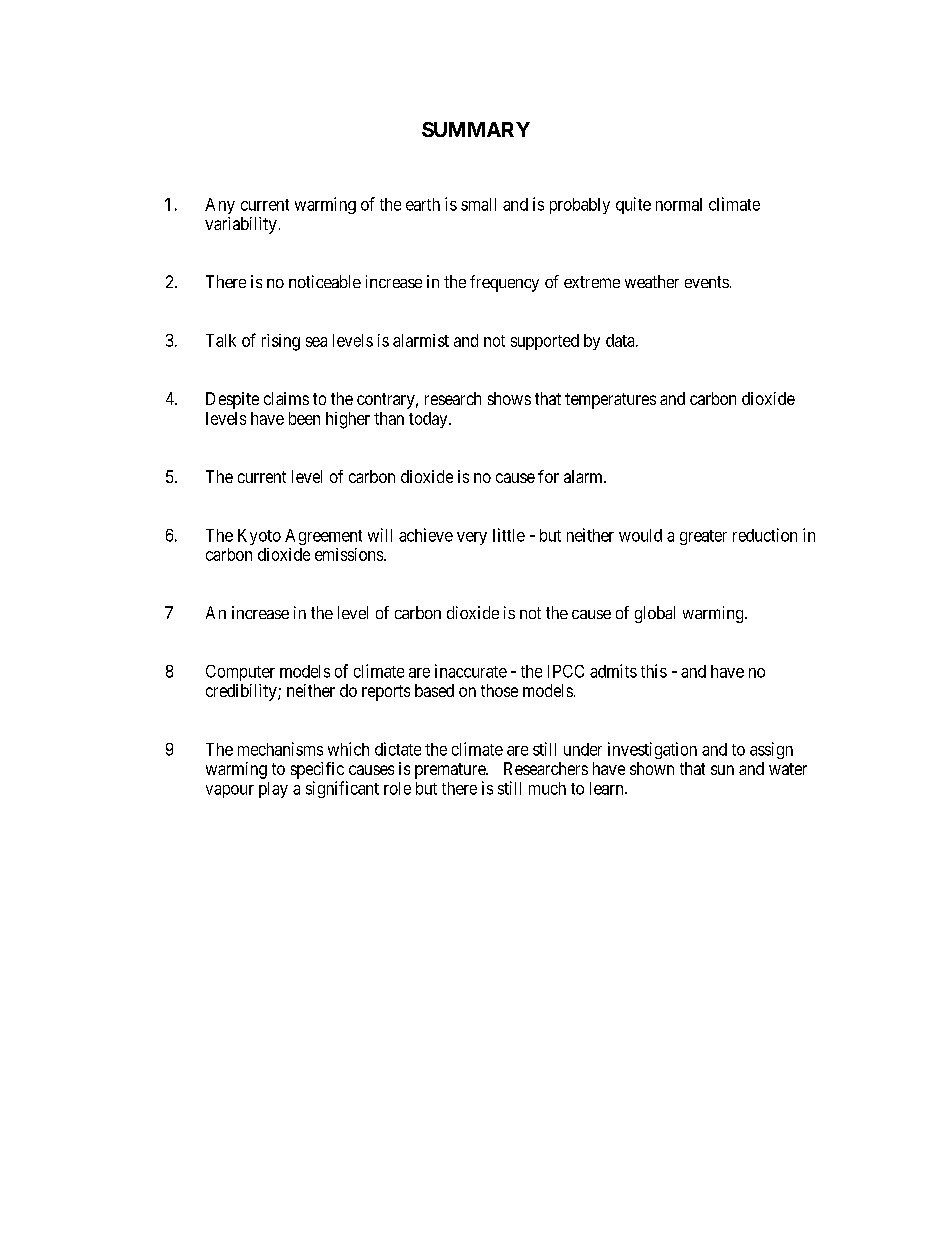  Describe the element at coordinates (476, 129) in the screenshot. I see `SUMMARY` at that location.
